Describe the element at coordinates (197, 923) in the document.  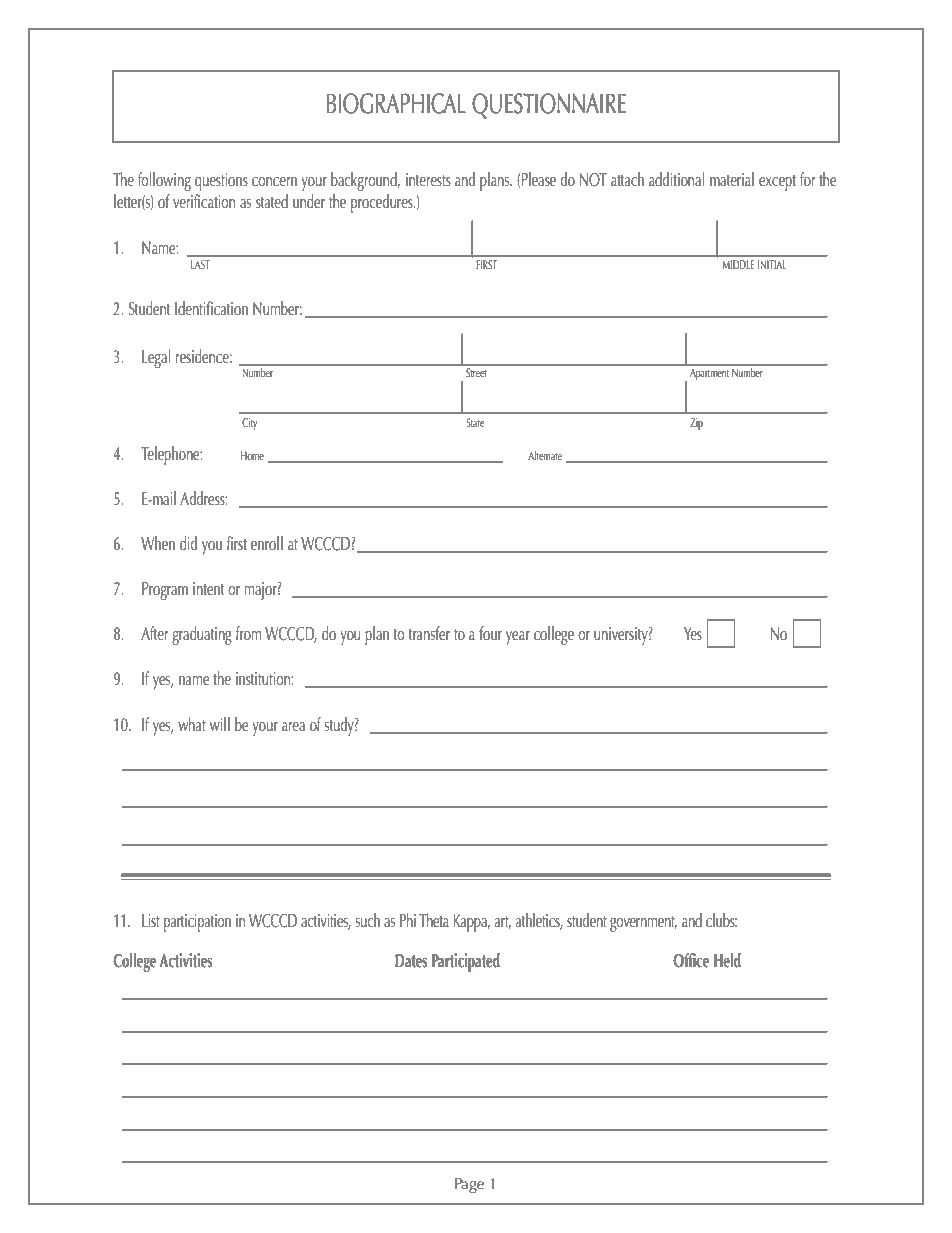
I see `participation` at that location.
